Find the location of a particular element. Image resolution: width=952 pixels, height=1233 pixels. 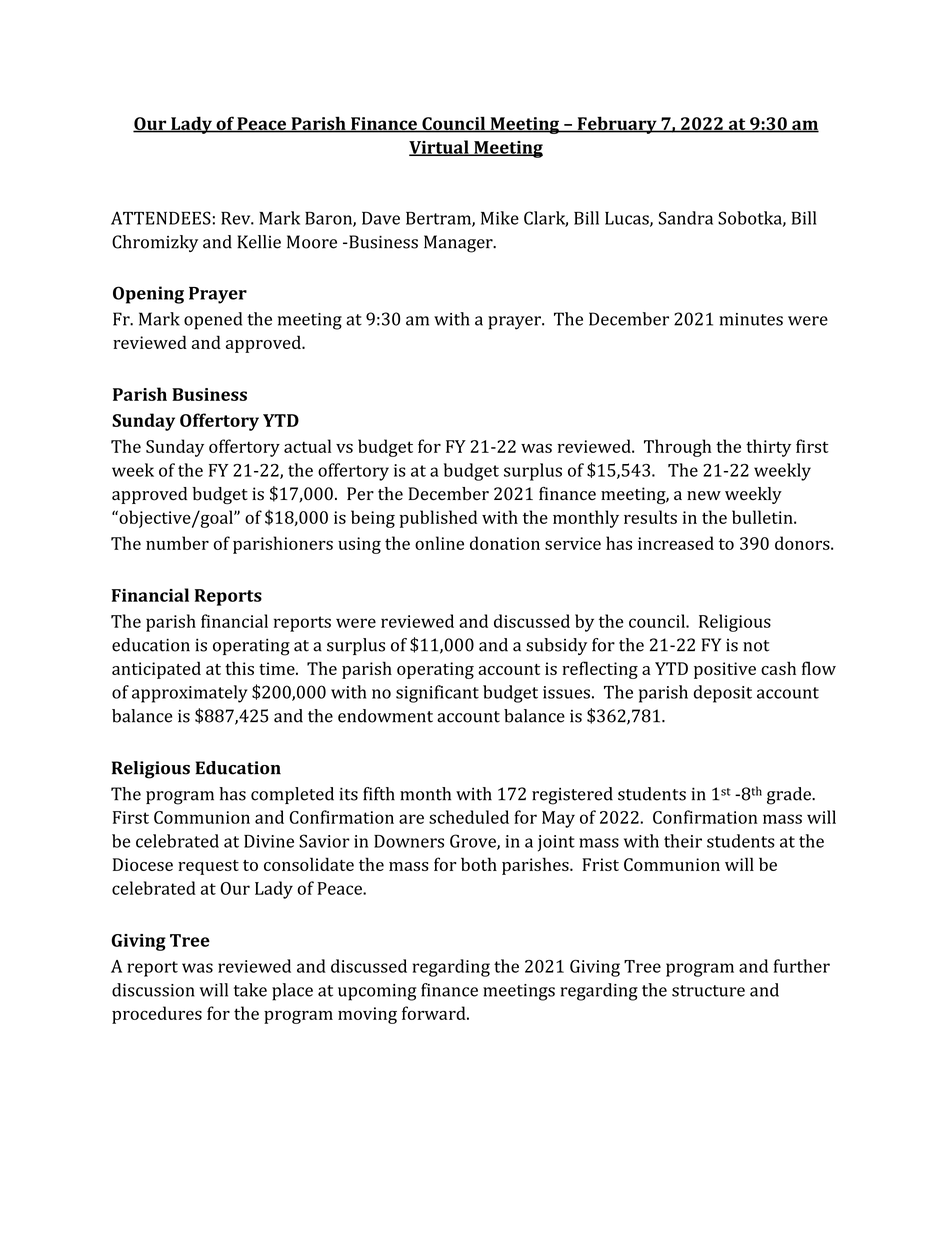

take is located at coordinates (250, 990).
